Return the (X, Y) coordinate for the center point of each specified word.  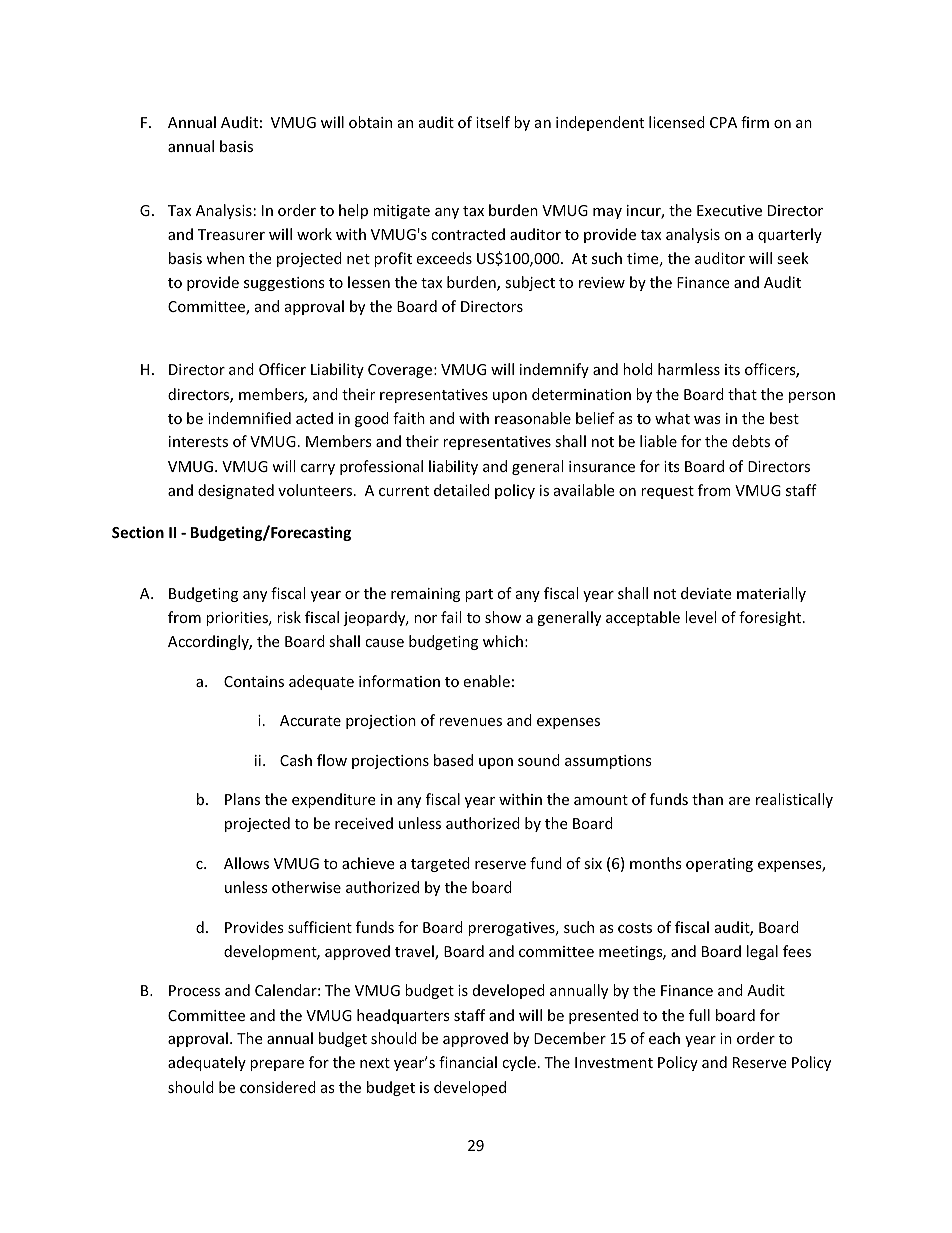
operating (719, 865)
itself (493, 122)
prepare (277, 1065)
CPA (723, 122)
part (479, 595)
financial (468, 1062)
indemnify (554, 370)
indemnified (249, 418)
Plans (242, 799)
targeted (440, 864)
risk (289, 617)
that (742, 394)
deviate (706, 593)
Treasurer (231, 234)
